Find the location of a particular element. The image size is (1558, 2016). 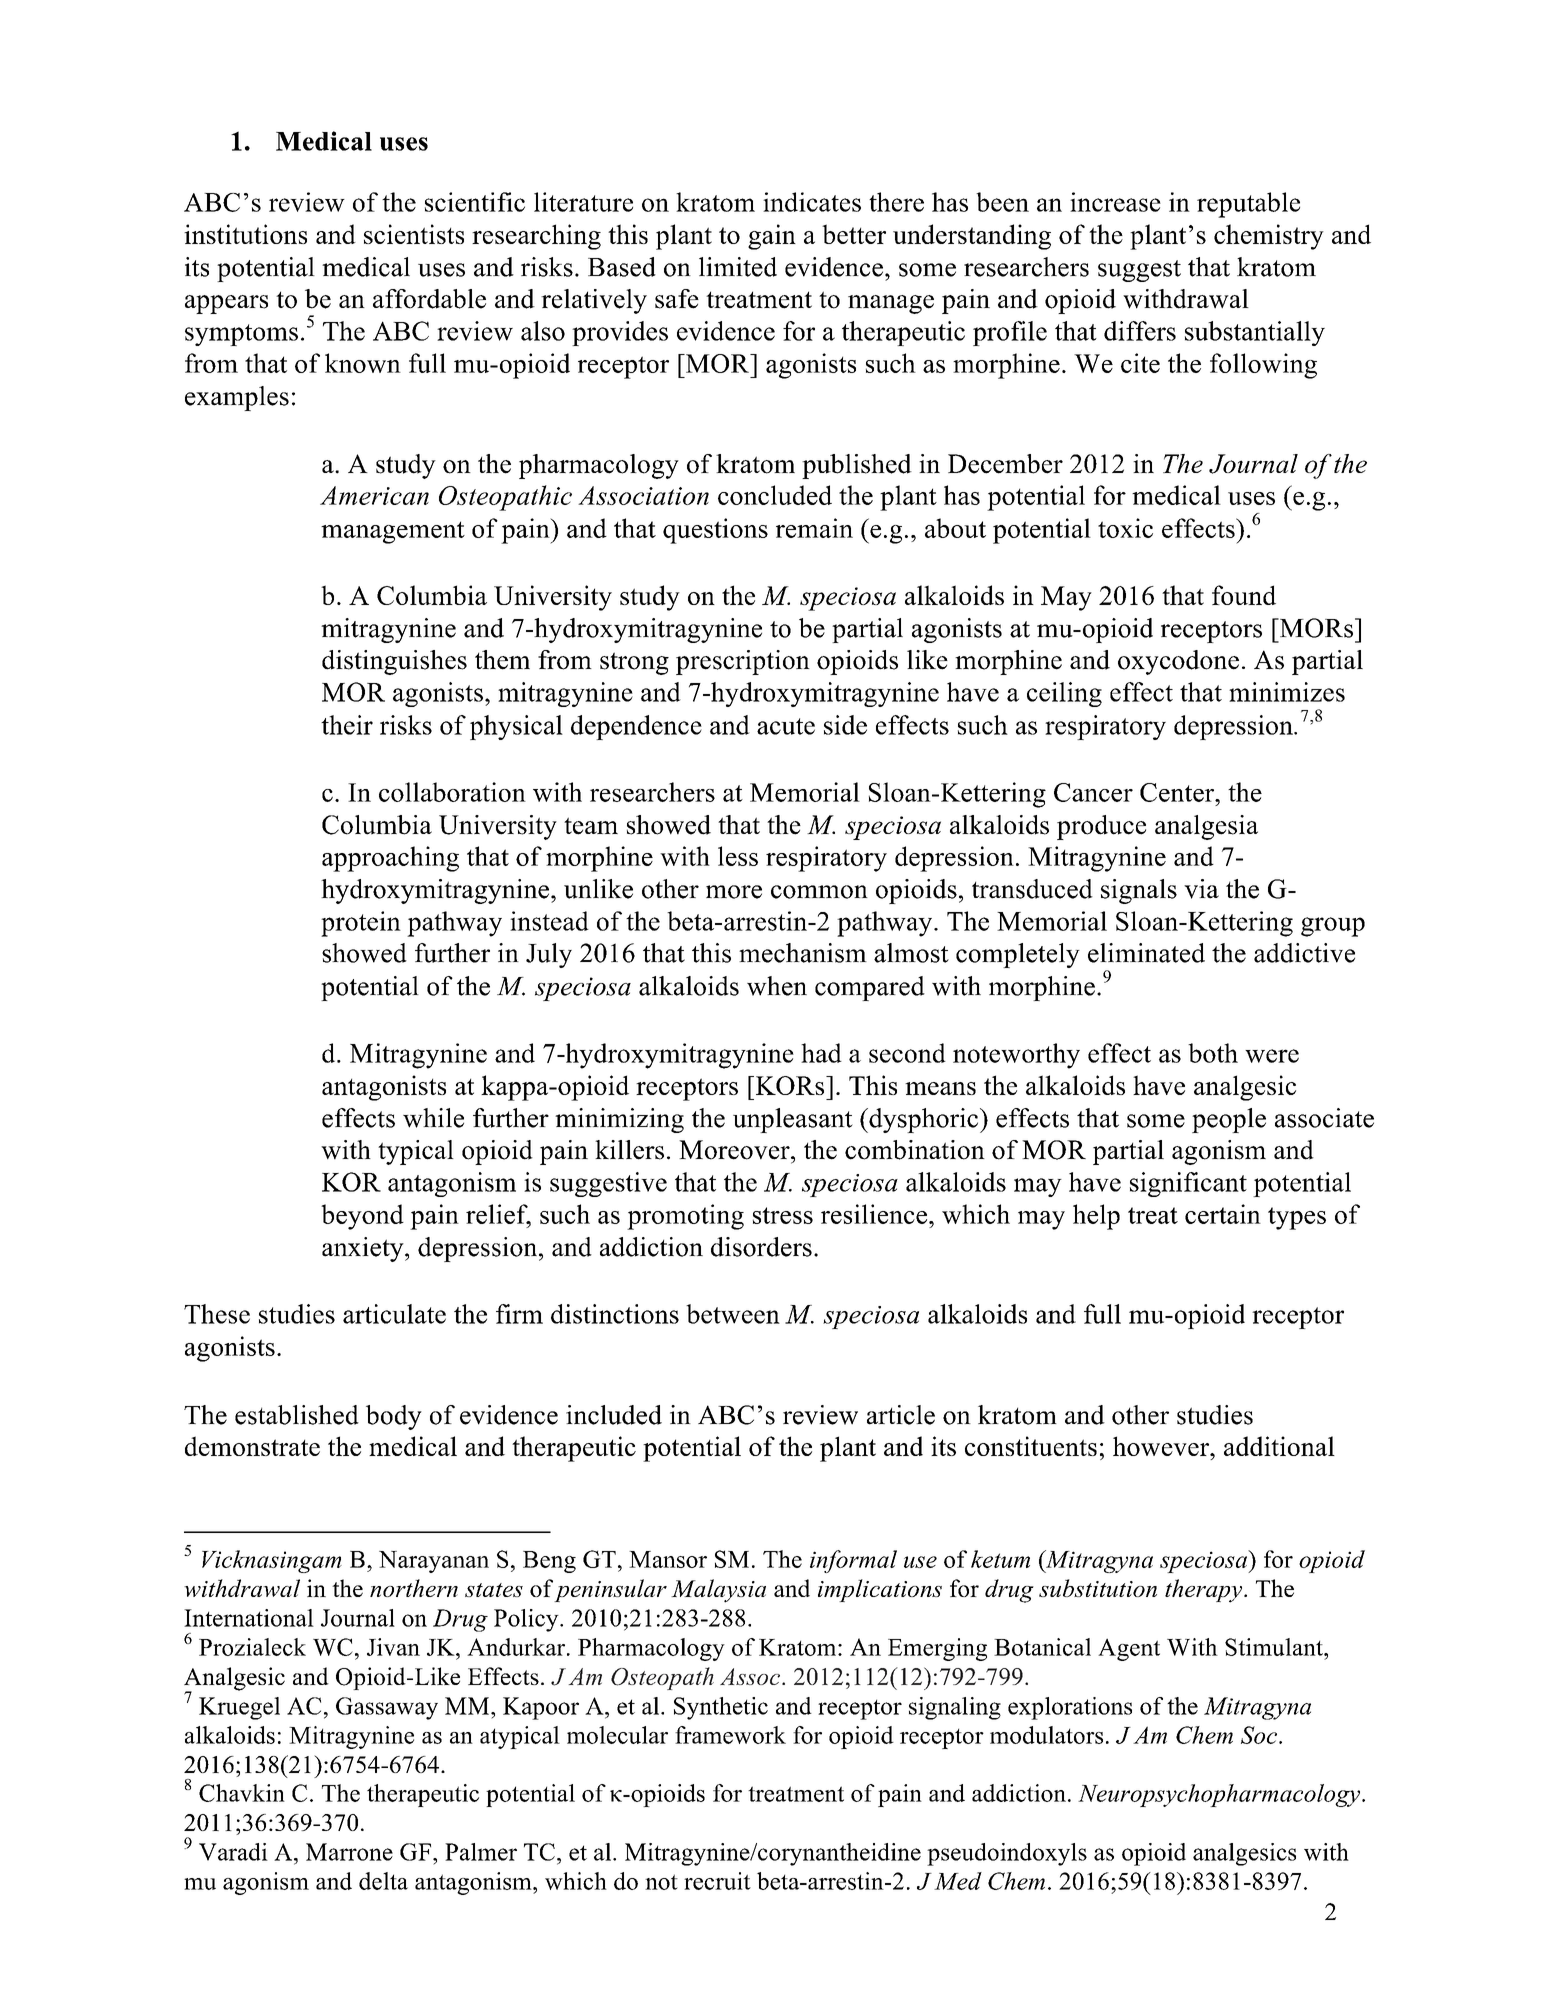

common is located at coordinates (819, 892).
